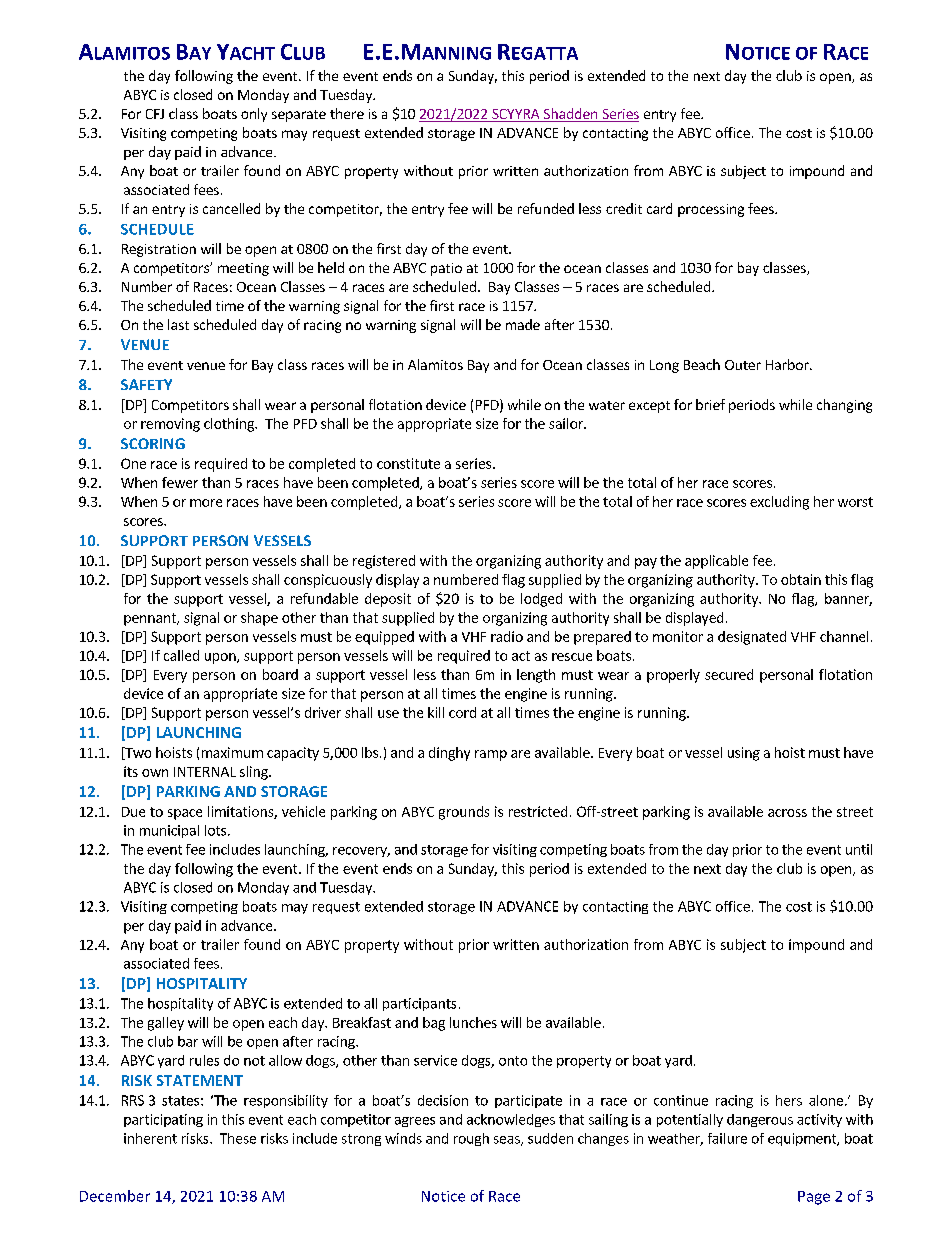  What do you see at coordinates (507, 636) in the image?
I see `radio` at bounding box center [507, 636].
